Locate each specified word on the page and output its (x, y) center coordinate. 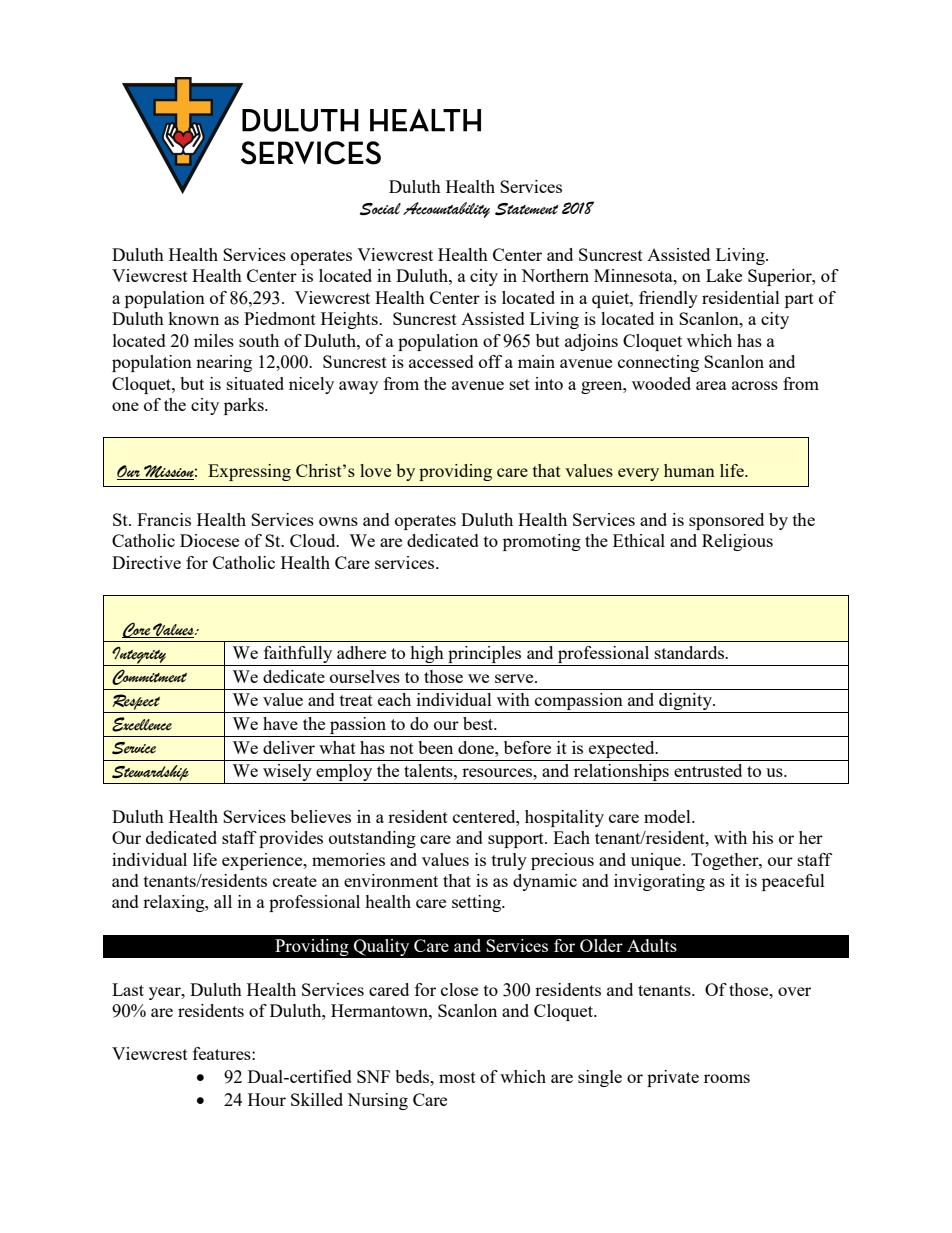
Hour (267, 1099)
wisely (287, 774)
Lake (724, 275)
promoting (542, 542)
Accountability (446, 210)
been (435, 747)
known (193, 318)
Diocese (209, 540)
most (457, 1077)
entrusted (708, 770)
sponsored (726, 521)
